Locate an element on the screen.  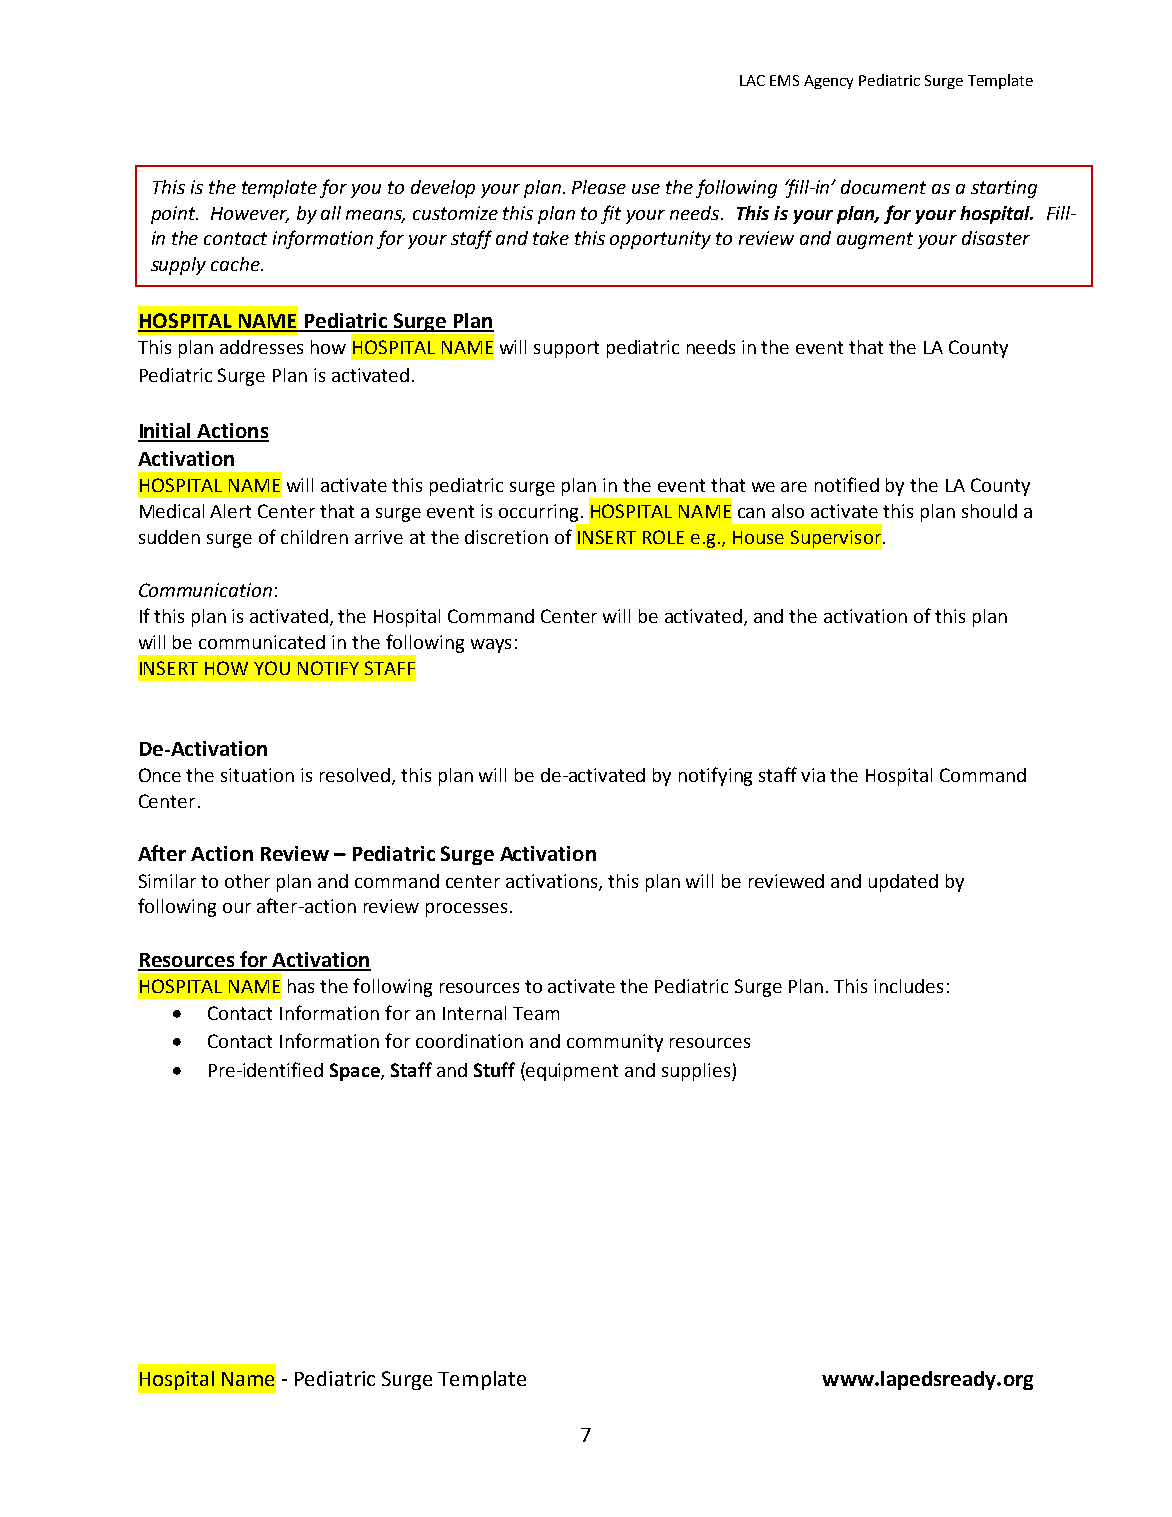
should is located at coordinates (989, 511).
